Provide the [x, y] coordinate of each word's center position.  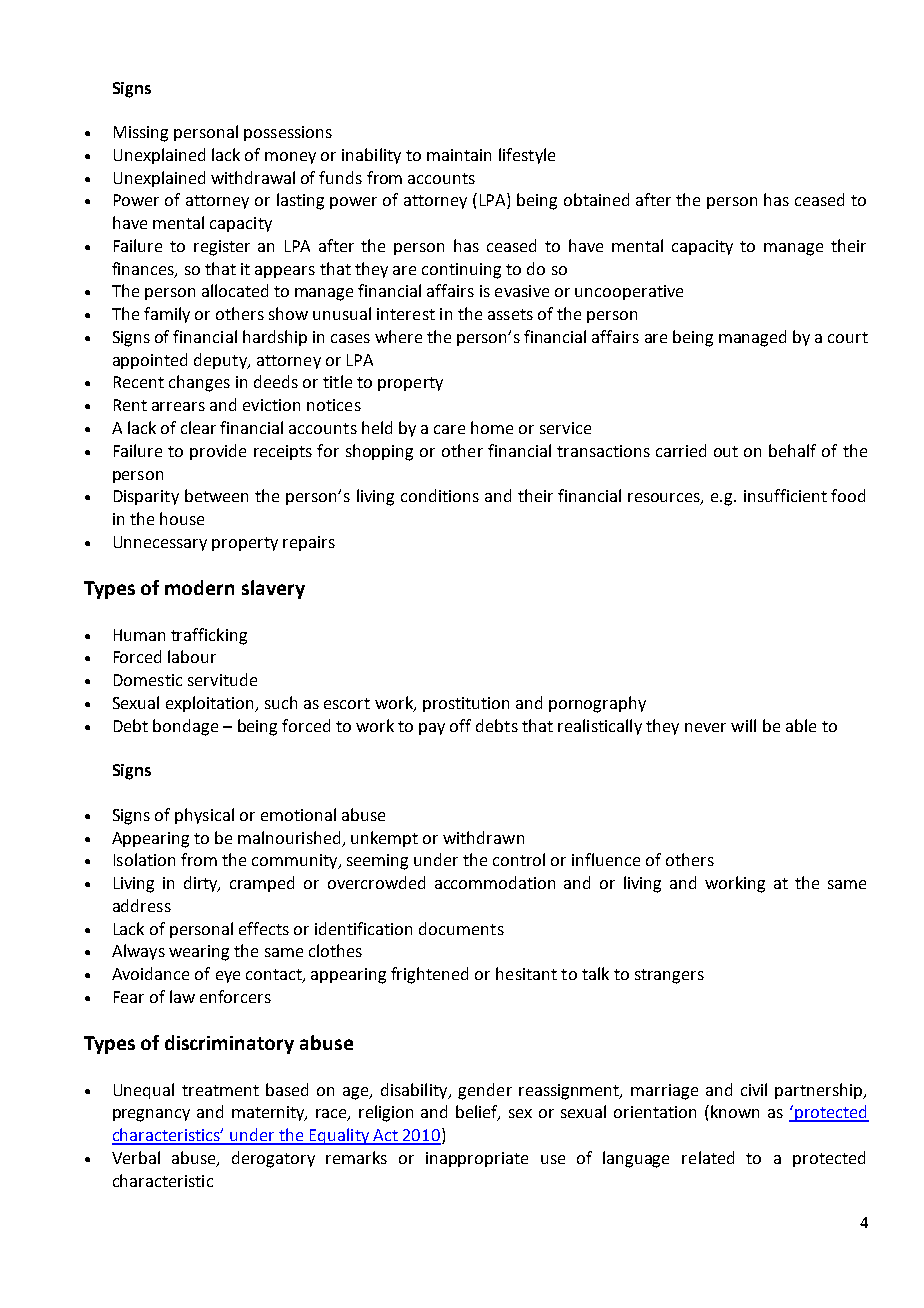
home [492, 427]
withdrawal [253, 177]
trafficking [209, 636]
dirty [202, 884]
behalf [792, 450]
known [735, 1111]
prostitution [466, 704]
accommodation [495, 882]
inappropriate [477, 1159]
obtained [596, 199]
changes [199, 383]
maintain [459, 155]
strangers [669, 976]
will [743, 725]
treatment [220, 1090]
